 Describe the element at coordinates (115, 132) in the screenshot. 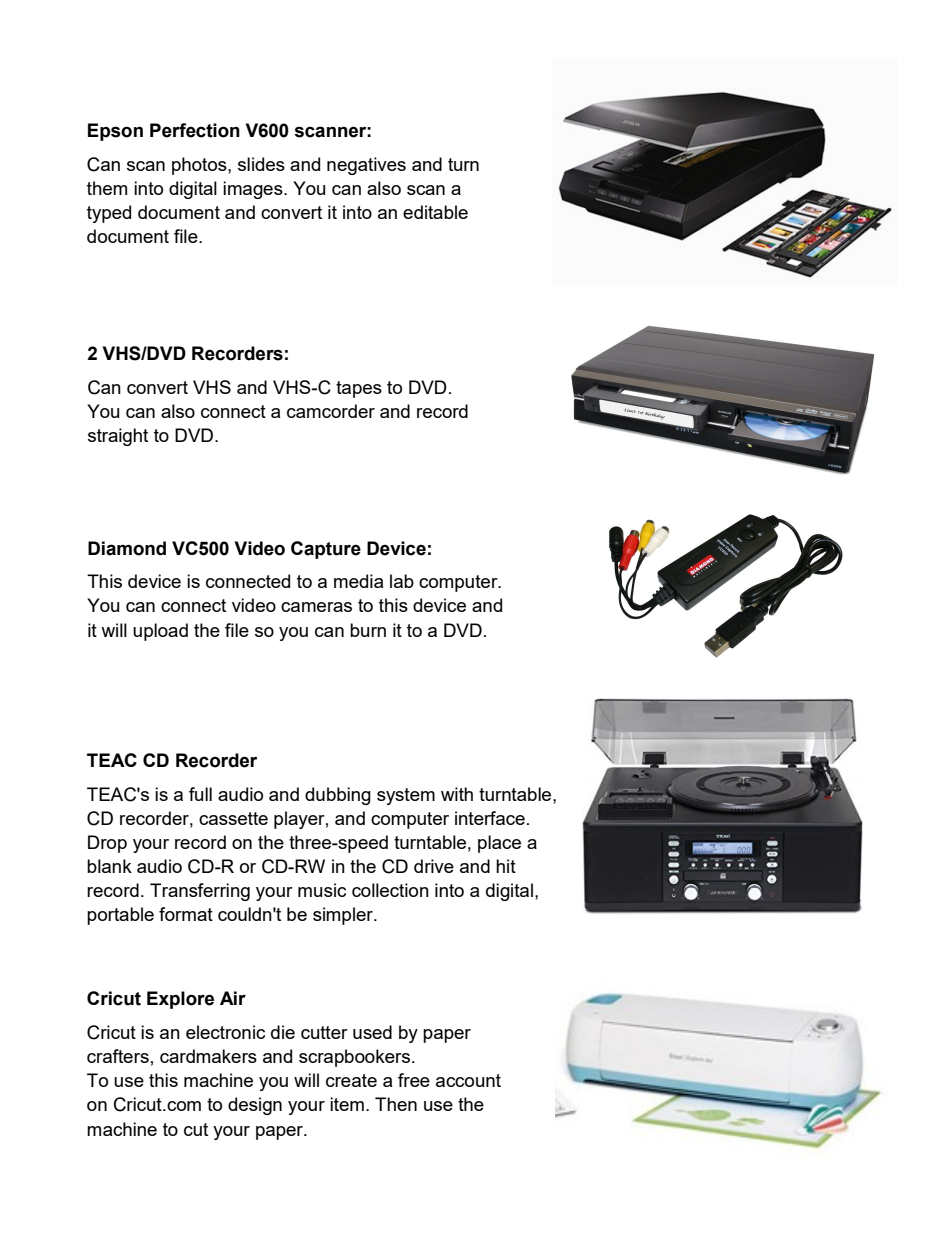

I see `Epson` at that location.
